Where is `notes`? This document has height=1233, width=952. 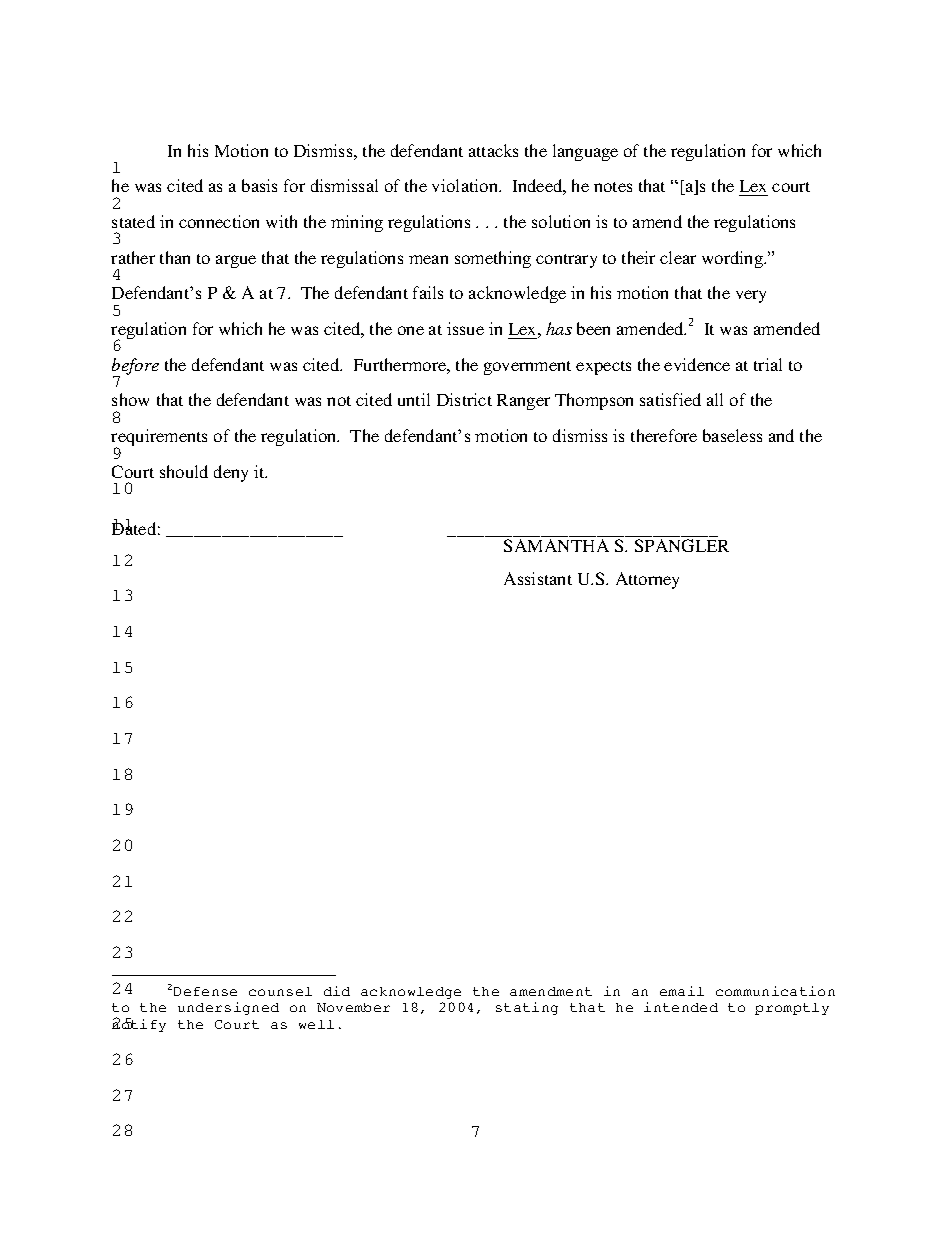 notes is located at coordinates (613, 187).
